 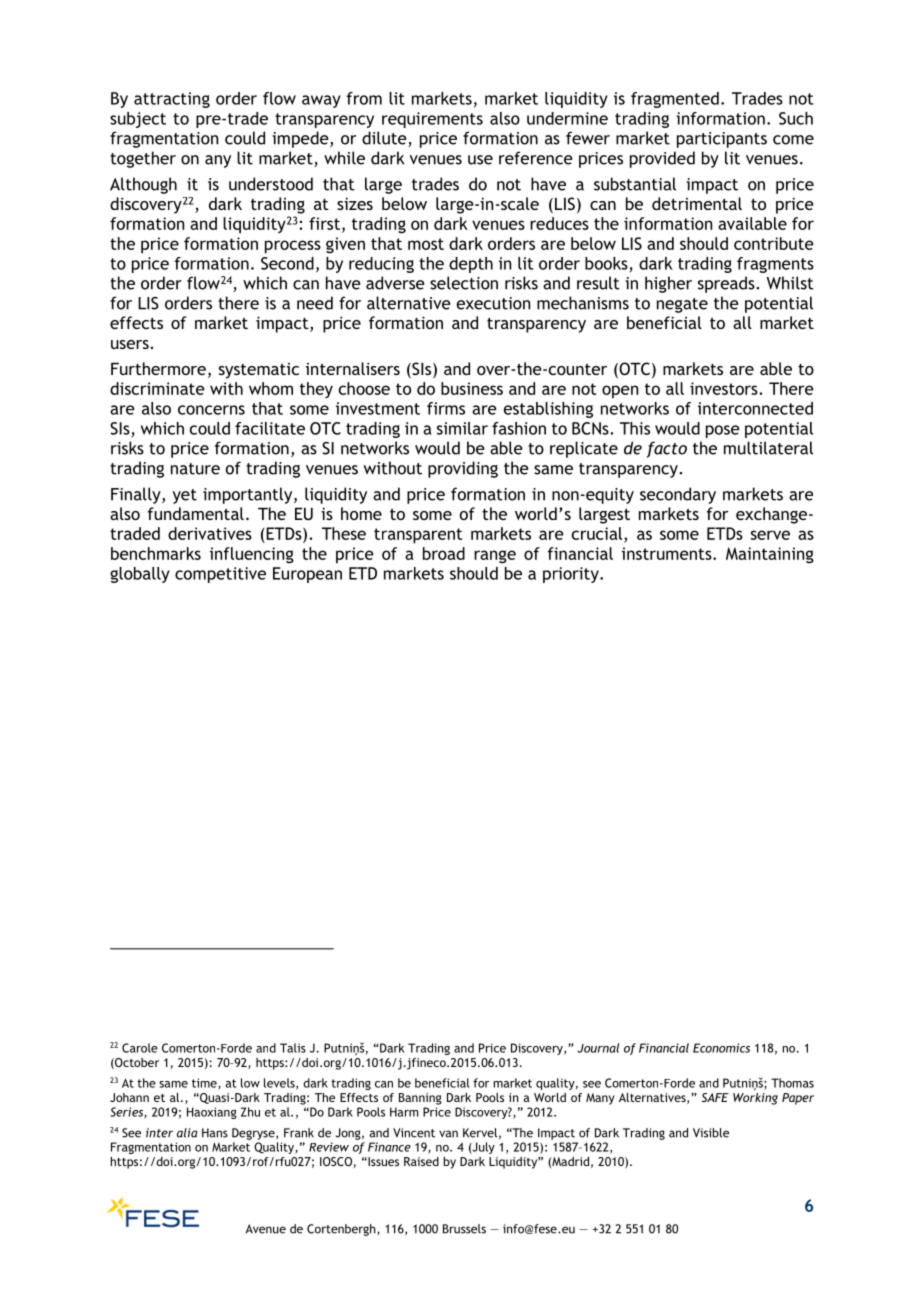 I want to click on requirements, so click(x=432, y=120).
